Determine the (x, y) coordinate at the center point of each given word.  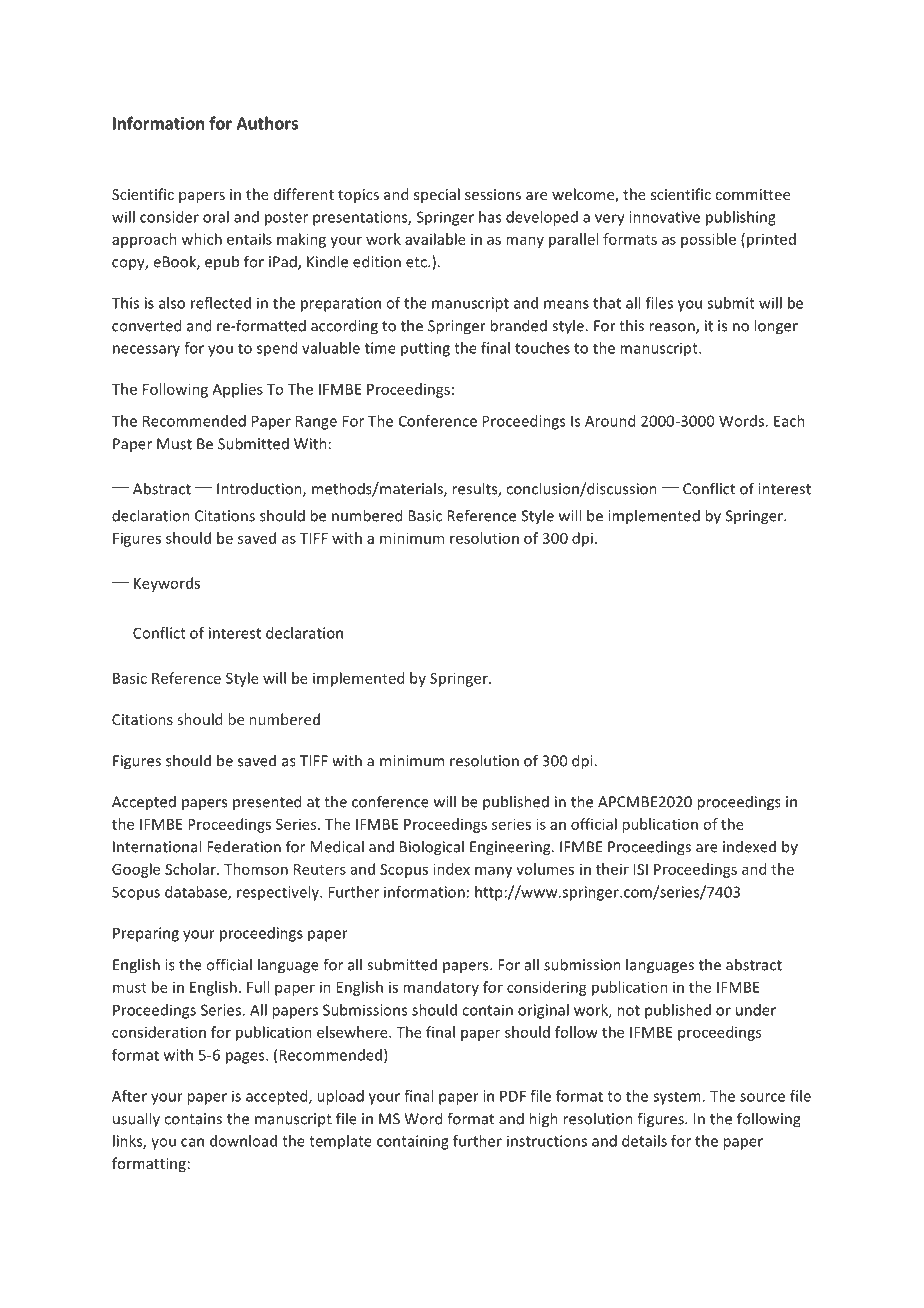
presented (267, 802)
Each (789, 421)
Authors (267, 123)
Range (316, 422)
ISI (641, 869)
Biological (432, 848)
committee (752, 194)
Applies (237, 390)
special (437, 195)
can (192, 1142)
